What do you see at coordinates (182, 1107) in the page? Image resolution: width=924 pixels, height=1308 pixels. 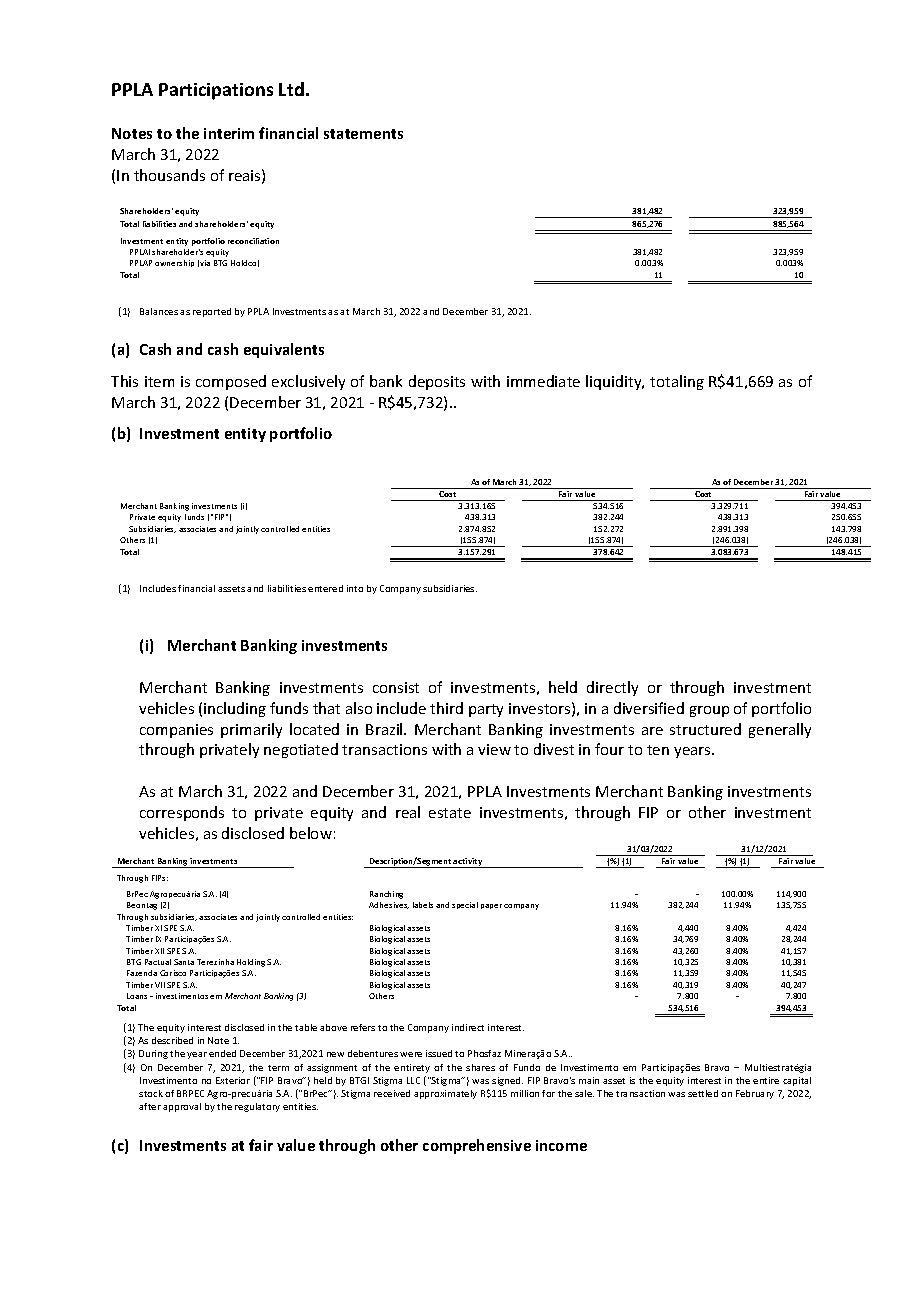 I see `approval` at bounding box center [182, 1107].
